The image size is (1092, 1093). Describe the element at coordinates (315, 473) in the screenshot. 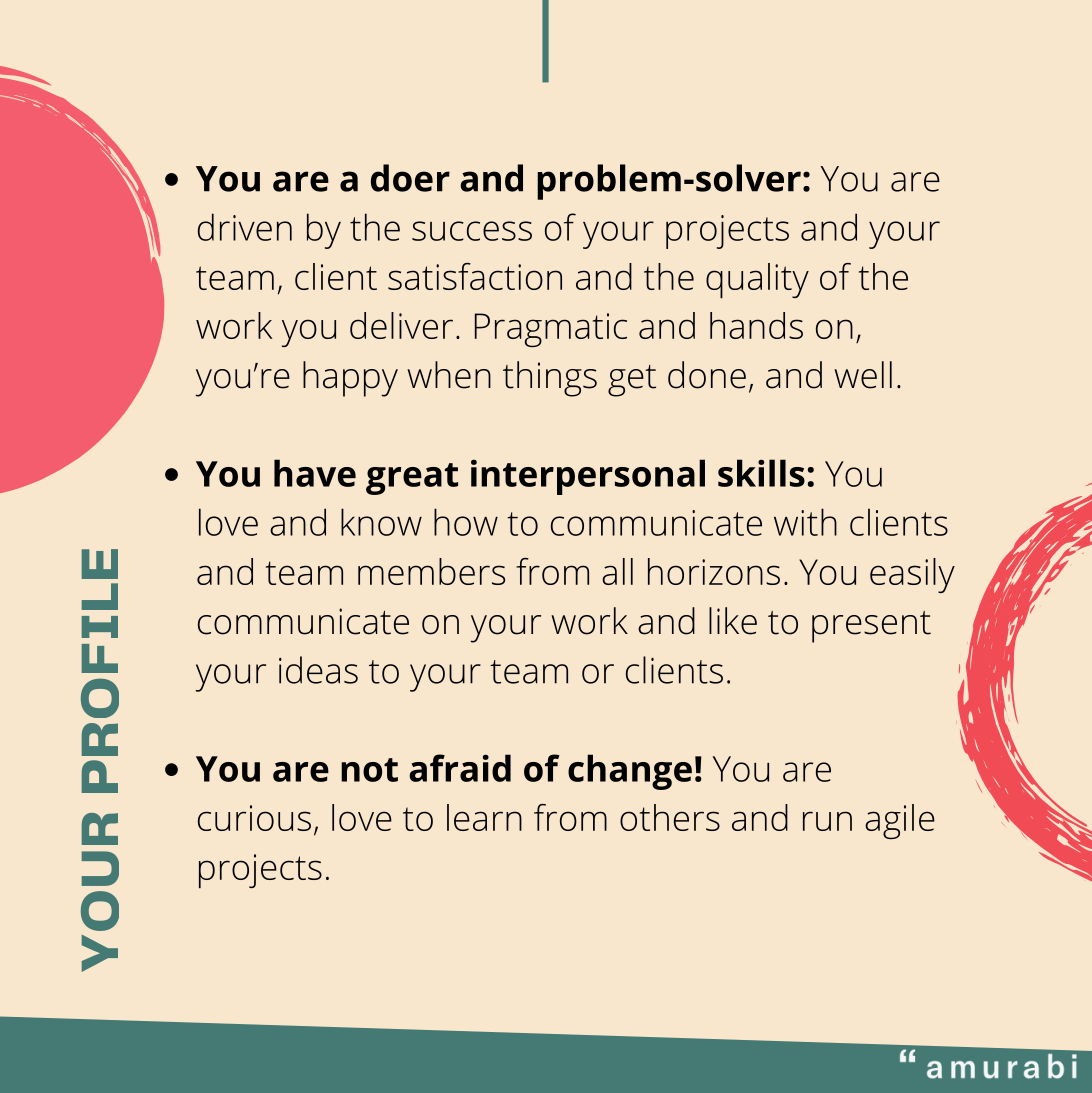

I see `have` at that location.
